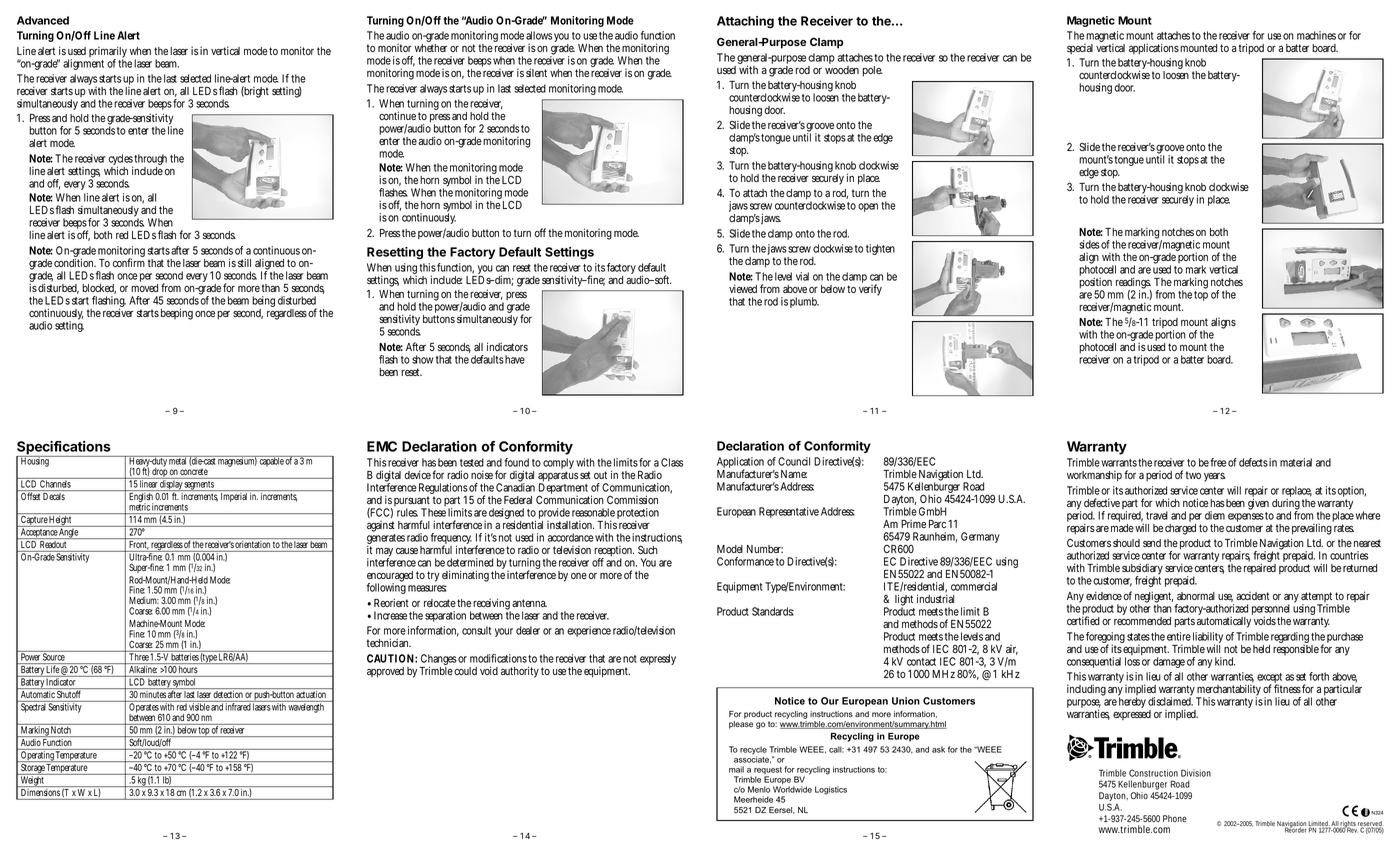 Image resolution: width=1400 pixels, height=850 pixels. Describe the element at coordinates (178, 460) in the image. I see `metal` at that location.
